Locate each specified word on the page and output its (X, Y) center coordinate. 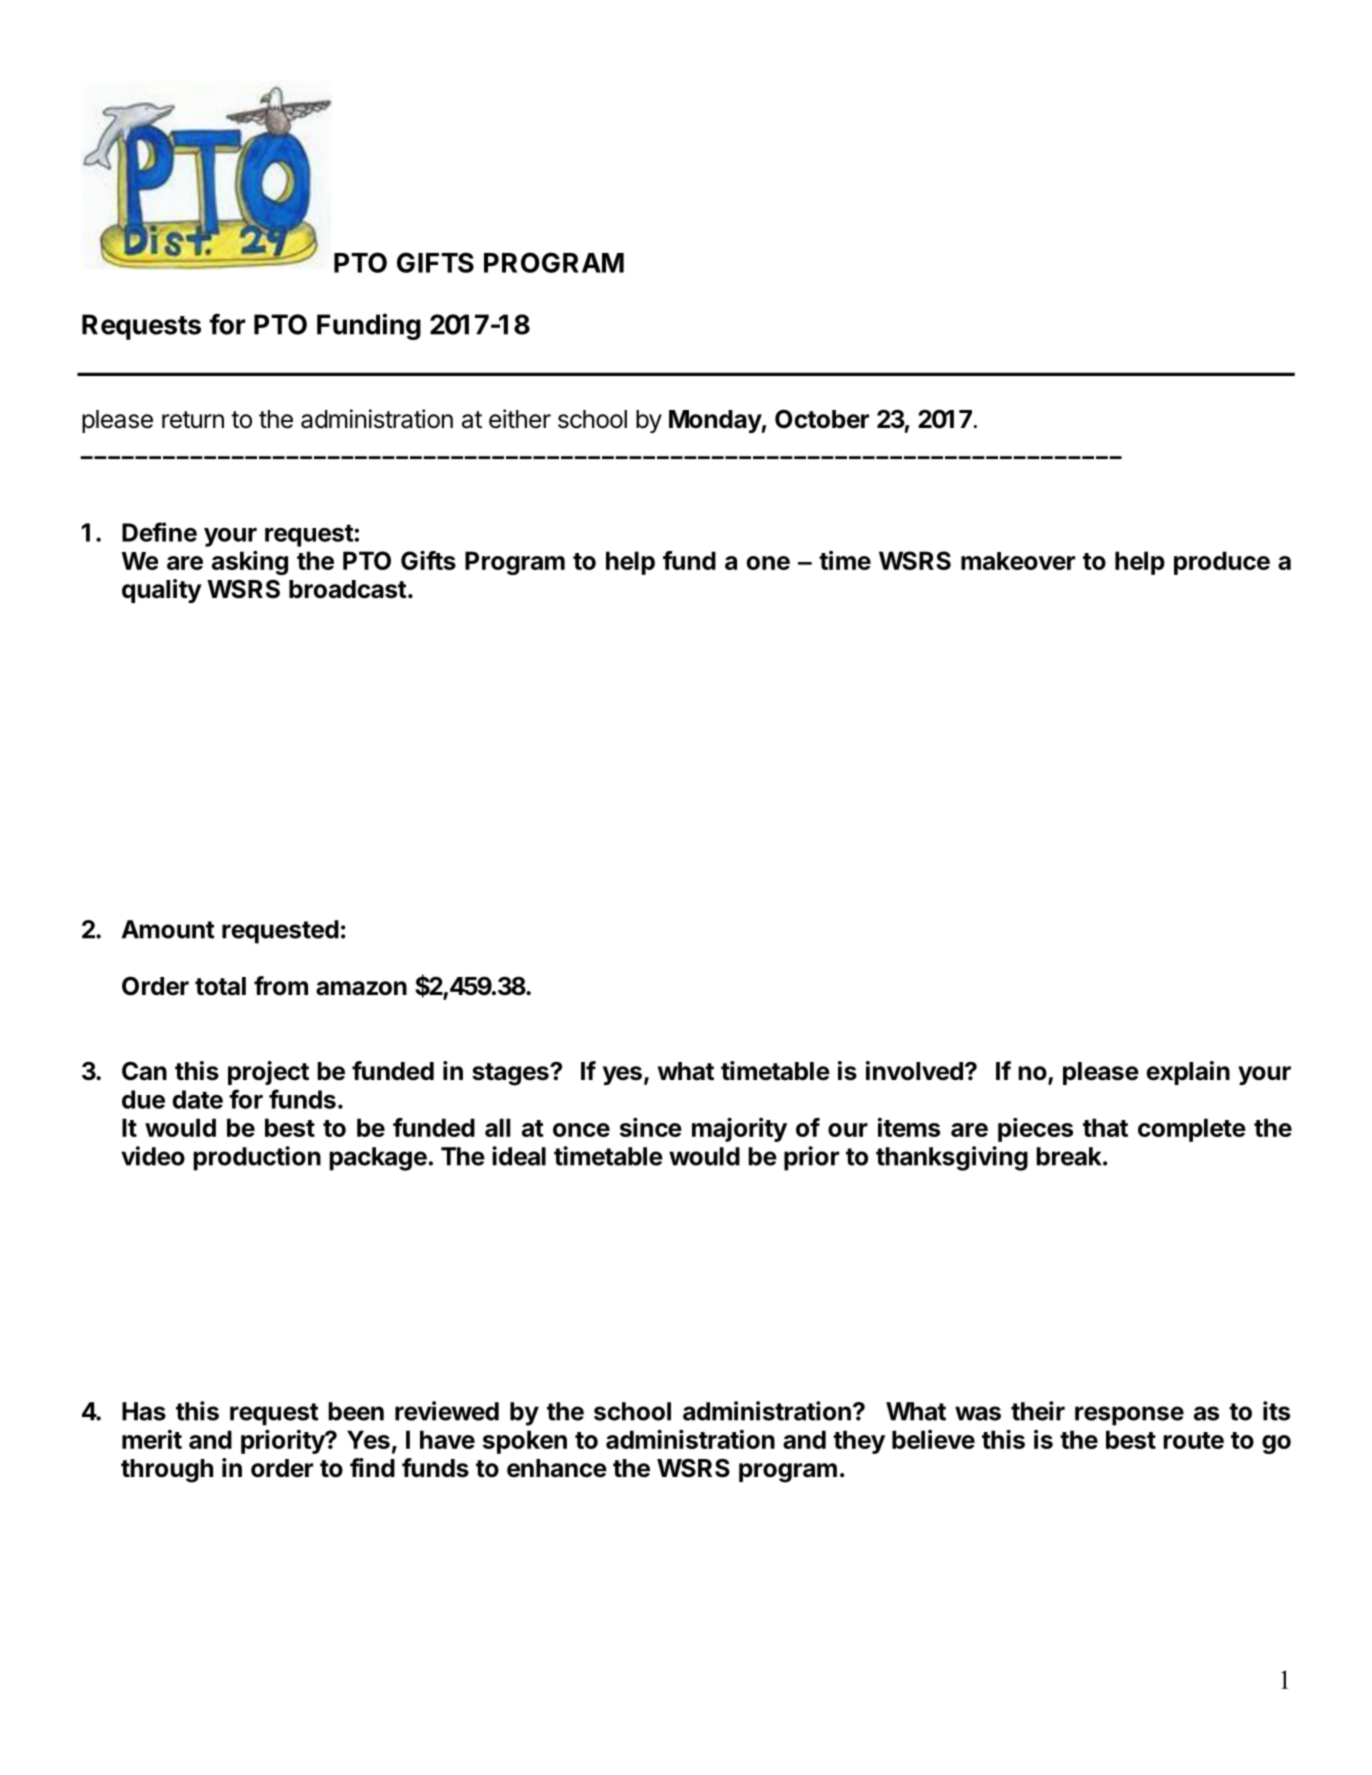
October (822, 419)
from (281, 986)
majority (739, 1129)
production (257, 1158)
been (356, 1411)
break (1070, 1156)
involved (914, 1071)
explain (1188, 1073)
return (193, 420)
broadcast (348, 589)
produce (1222, 563)
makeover (1018, 561)
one (768, 563)
